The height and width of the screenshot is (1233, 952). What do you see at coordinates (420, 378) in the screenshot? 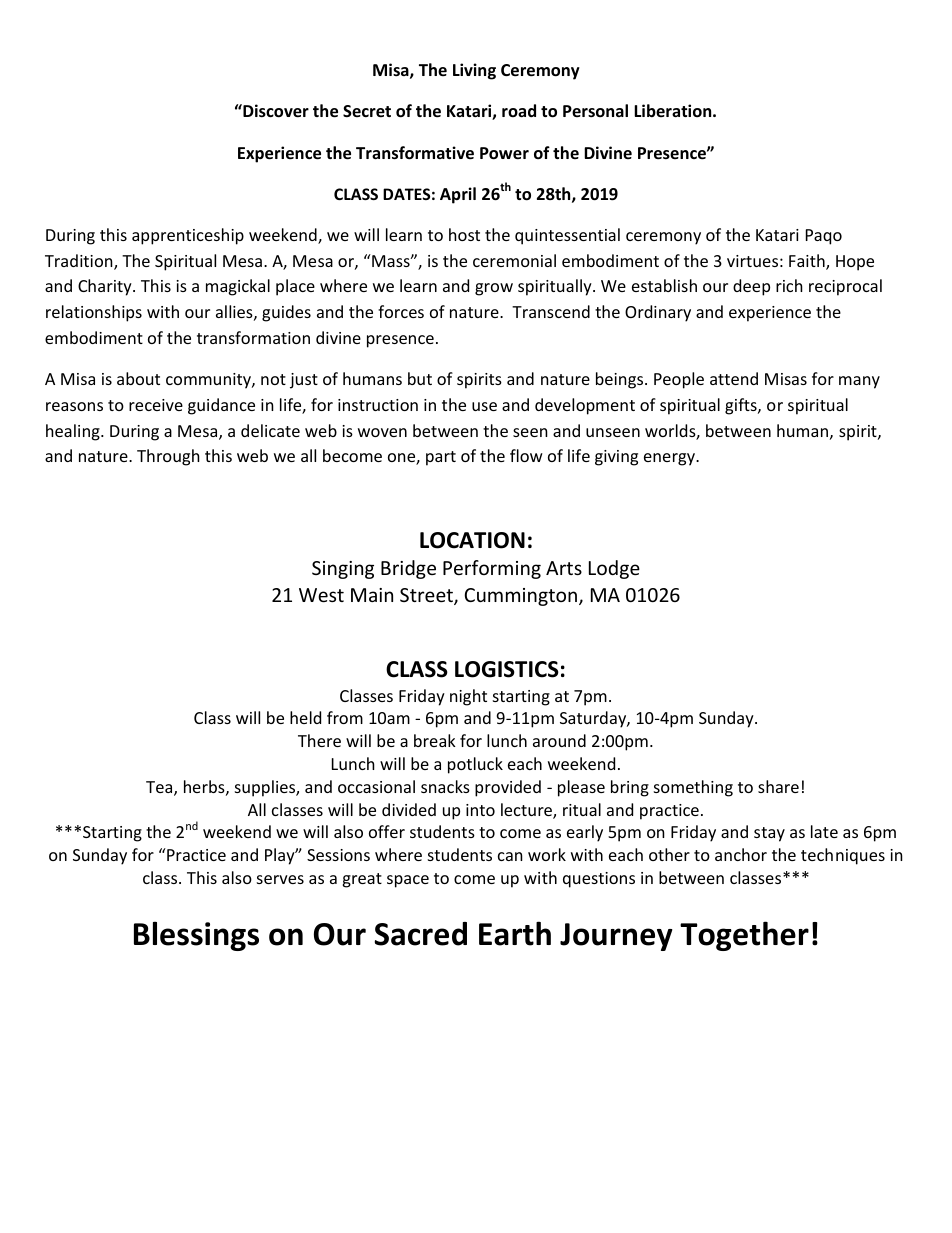
I see `but` at bounding box center [420, 378].
